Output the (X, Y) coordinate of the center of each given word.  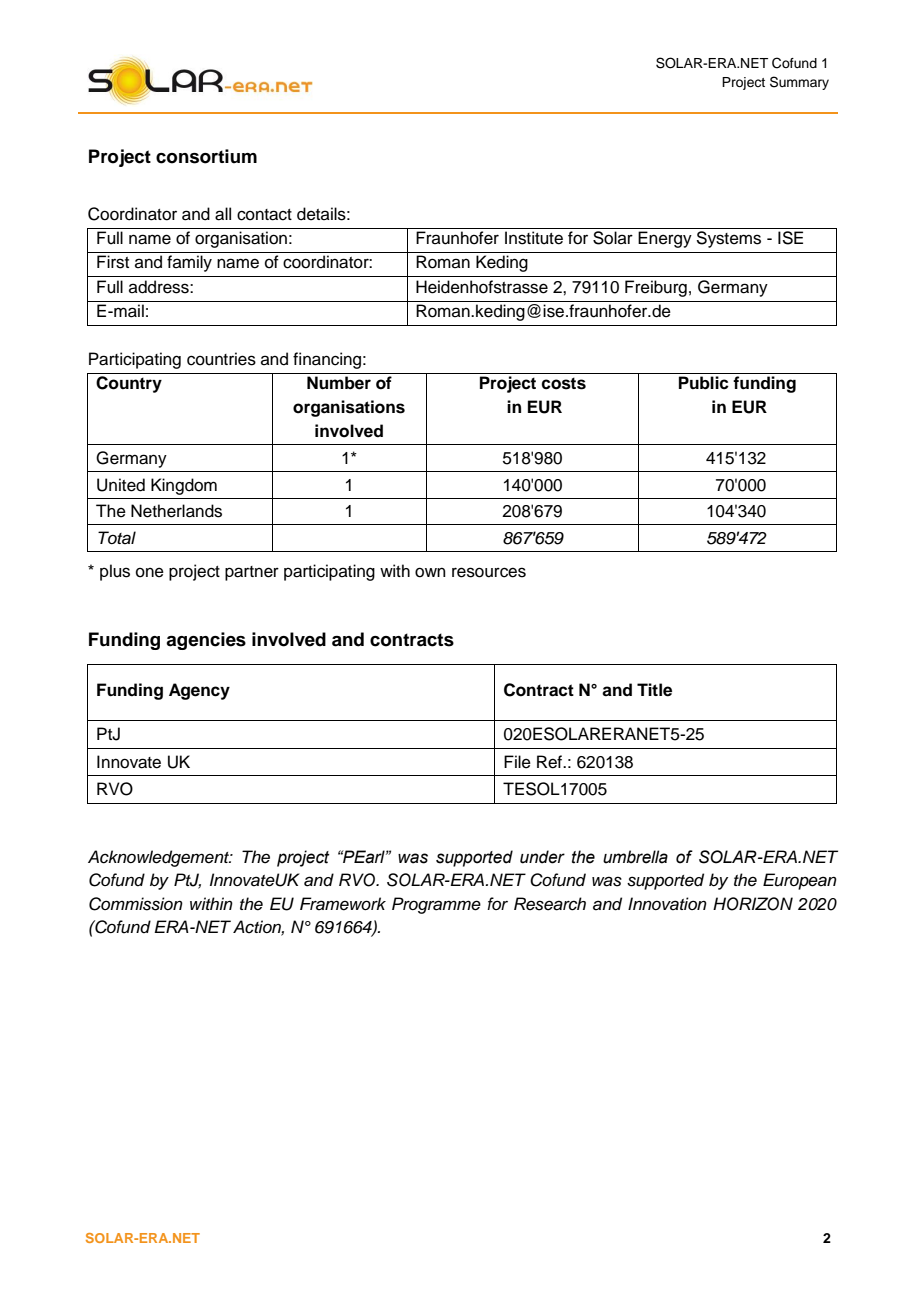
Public (704, 383)
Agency (199, 691)
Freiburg (656, 288)
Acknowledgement (160, 858)
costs (563, 383)
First (113, 262)
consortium (206, 156)
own (430, 572)
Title (654, 690)
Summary (799, 83)
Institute (534, 238)
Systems (728, 239)
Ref (551, 762)
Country (129, 384)
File (517, 762)
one (150, 572)
